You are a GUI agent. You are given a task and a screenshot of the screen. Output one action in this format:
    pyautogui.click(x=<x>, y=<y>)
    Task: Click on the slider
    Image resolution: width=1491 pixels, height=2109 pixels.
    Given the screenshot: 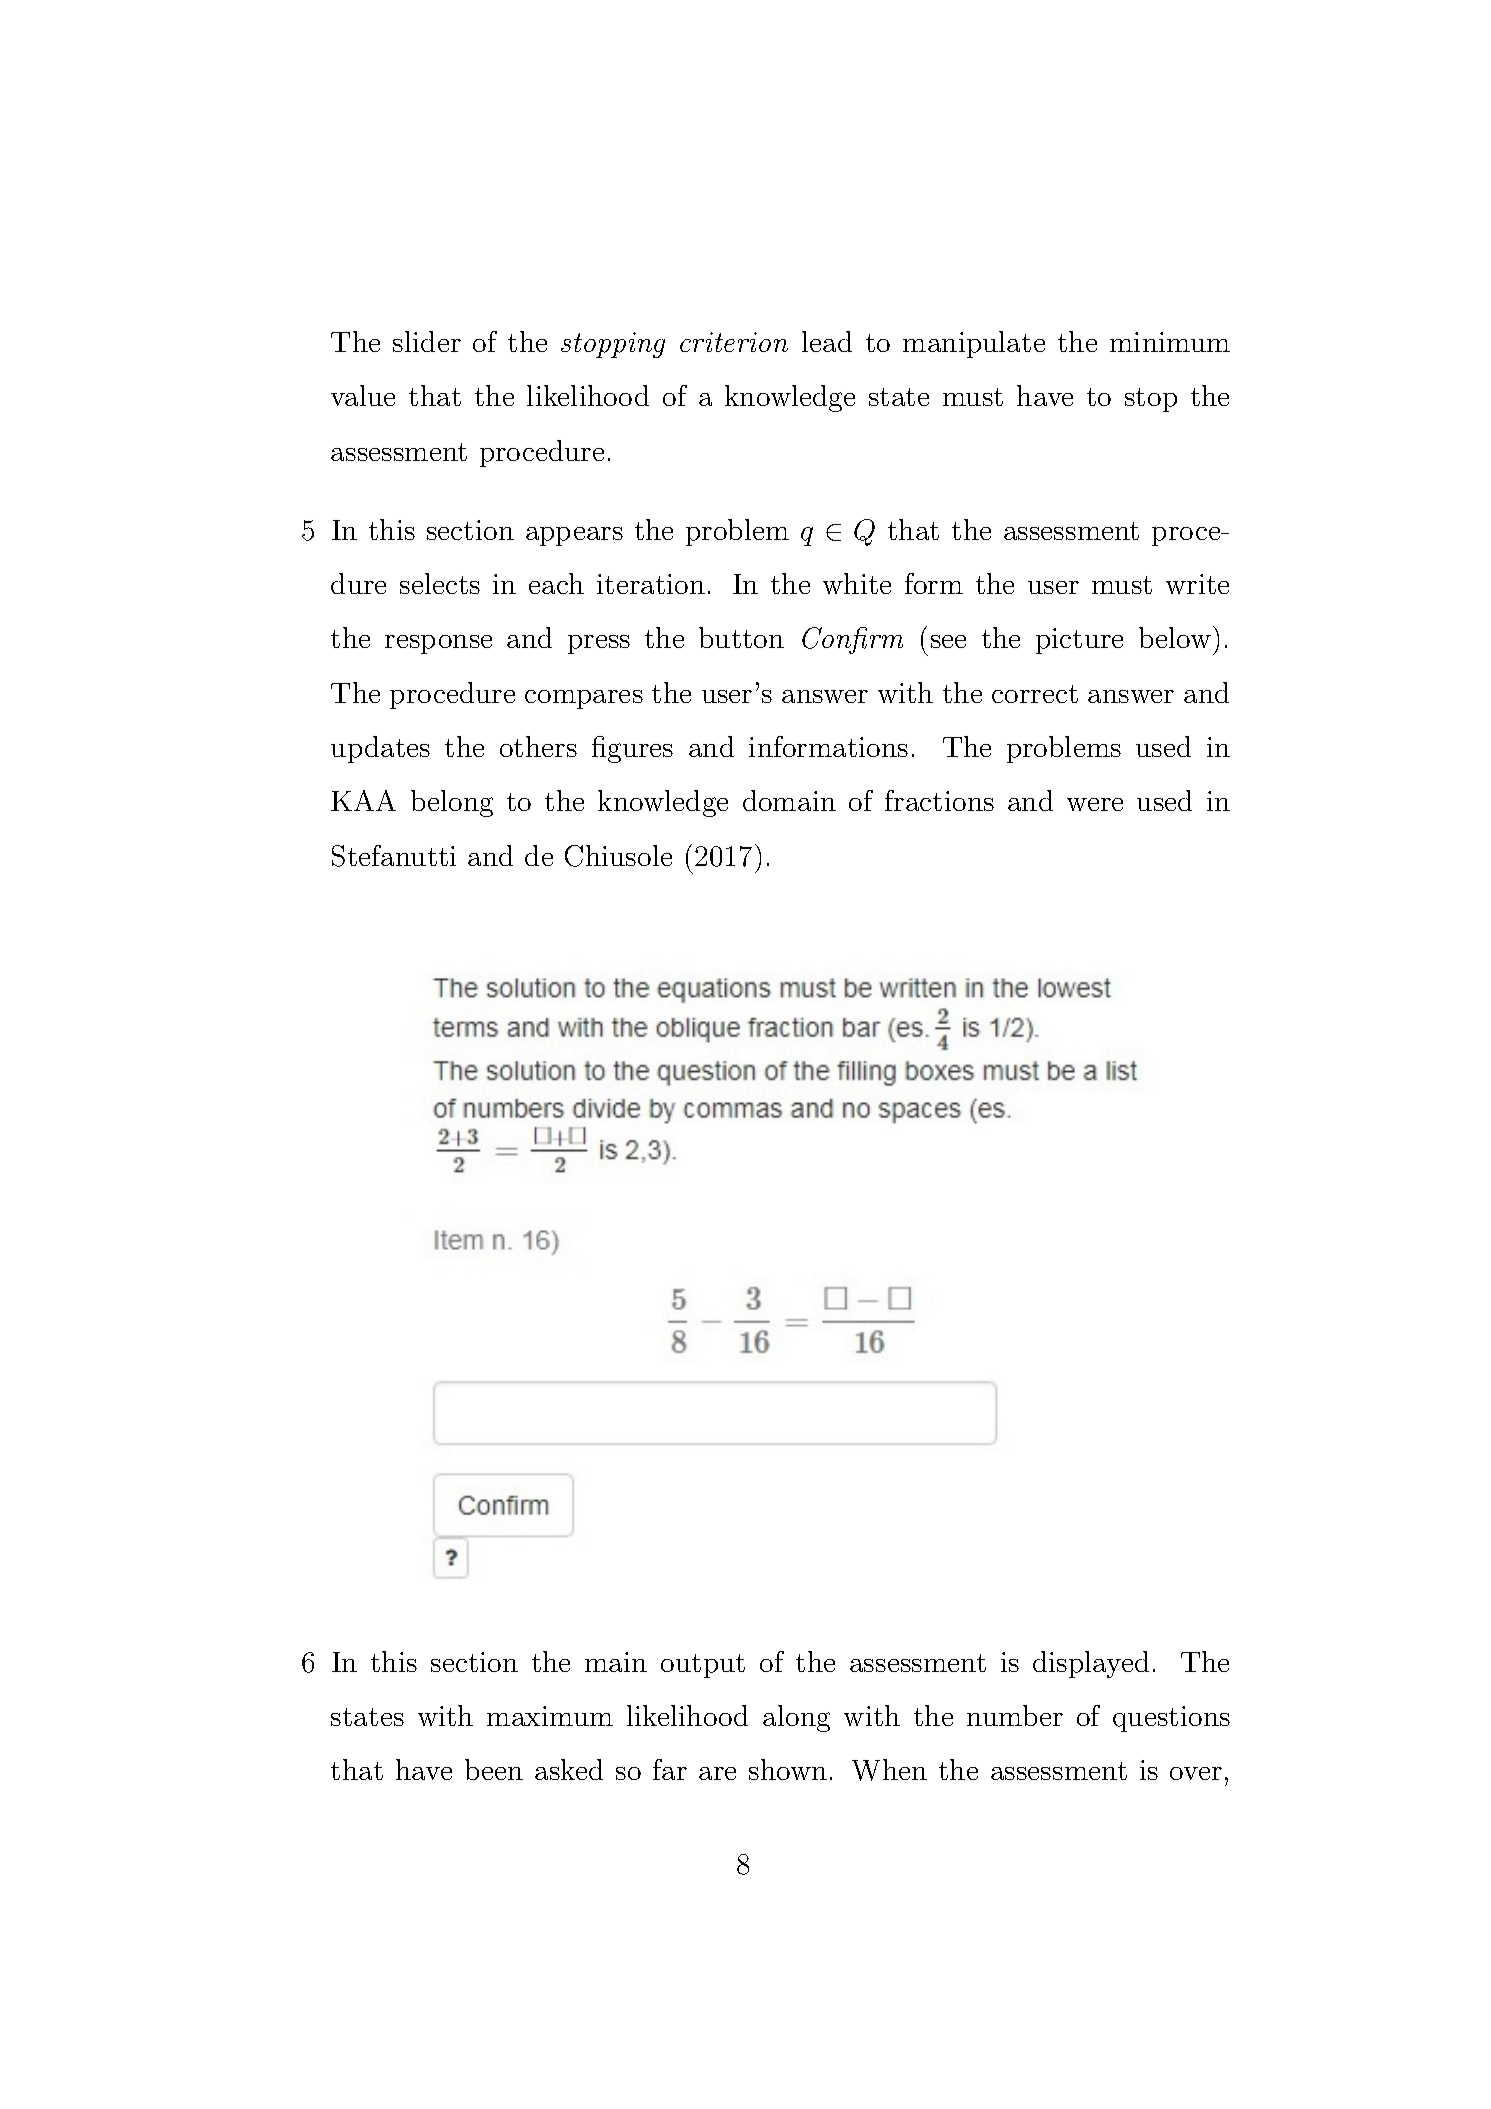 What is the action you would take?
    pyautogui.click(x=427, y=341)
